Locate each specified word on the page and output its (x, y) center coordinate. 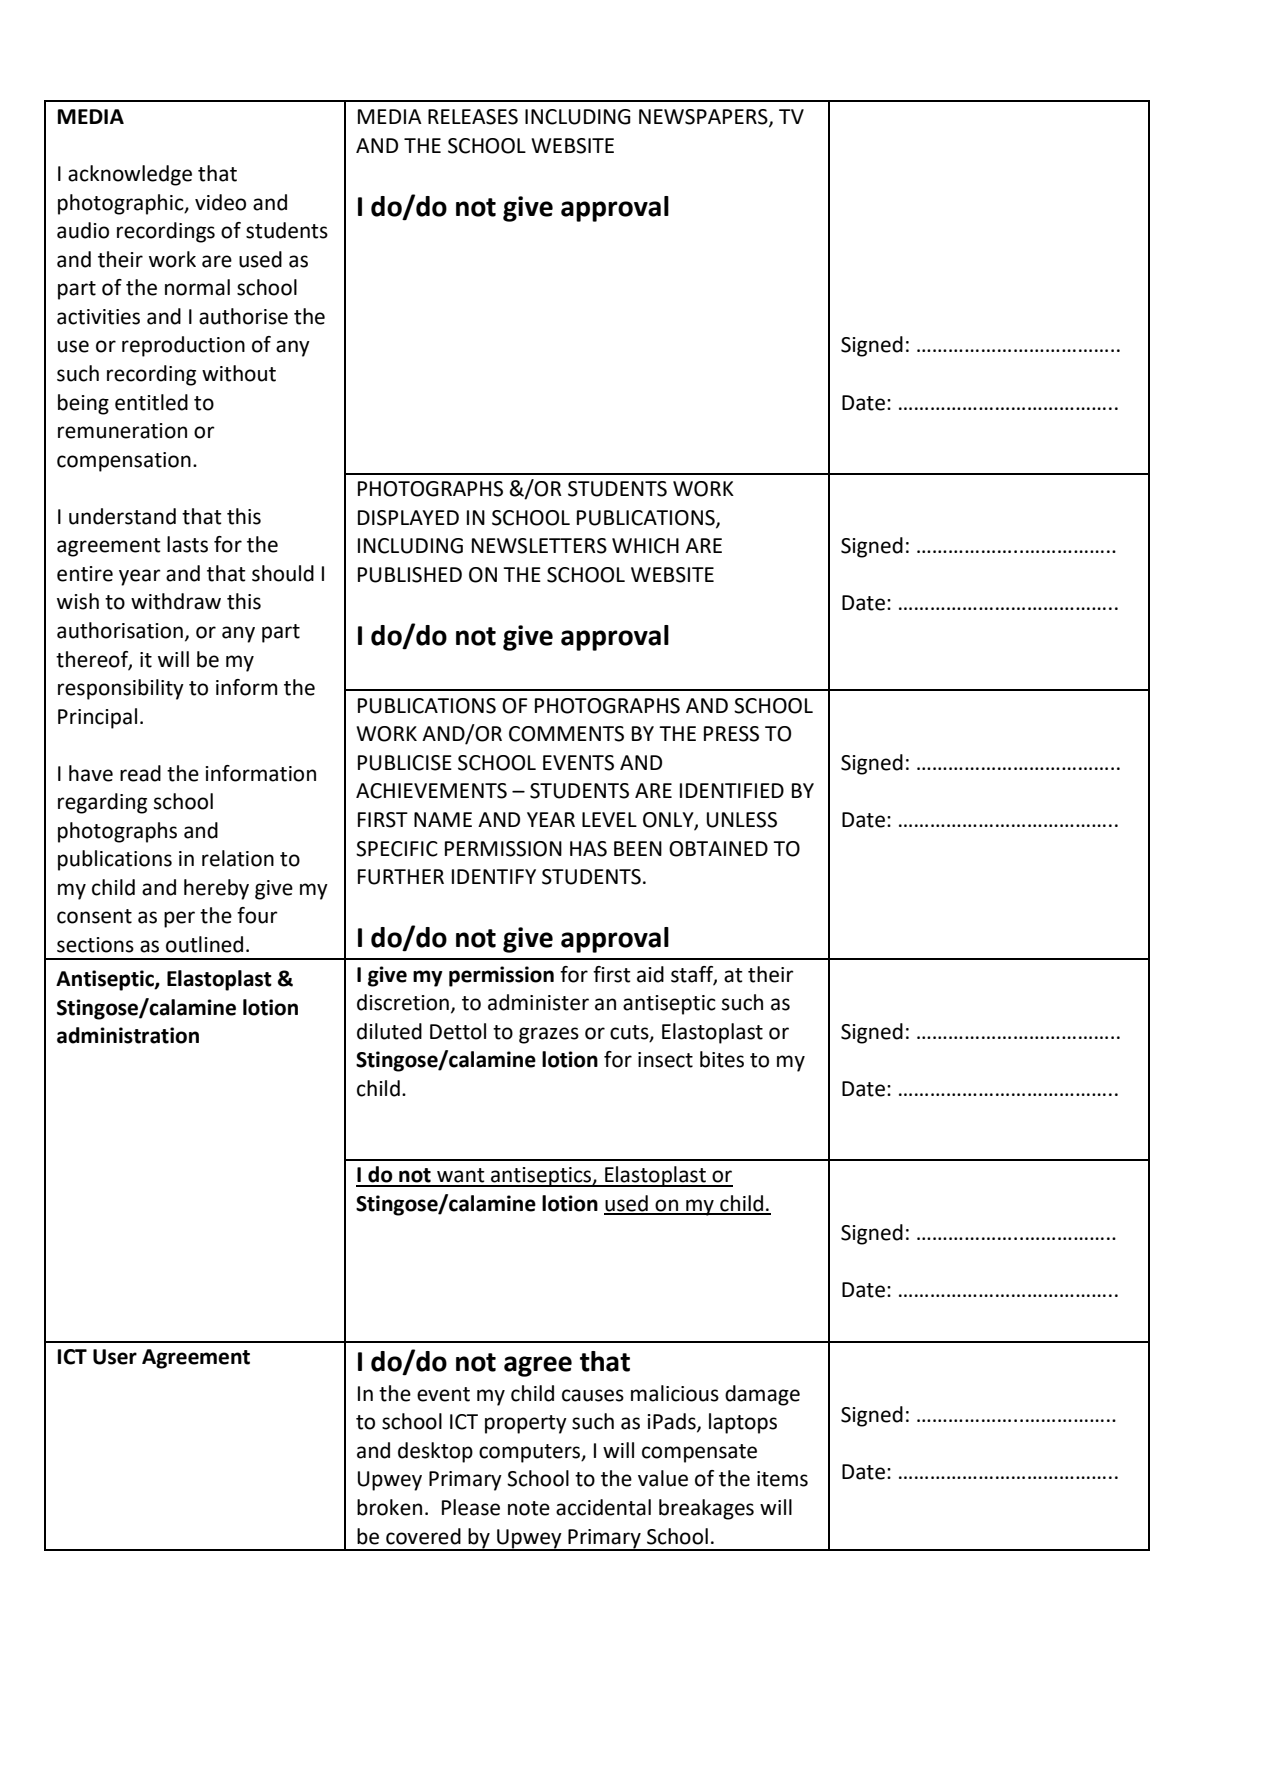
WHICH (645, 546)
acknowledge (130, 175)
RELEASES (473, 117)
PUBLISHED (410, 575)
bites (722, 1059)
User (115, 1357)
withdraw (176, 601)
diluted (389, 1031)
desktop (435, 1452)
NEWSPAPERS (704, 118)
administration (128, 1035)
